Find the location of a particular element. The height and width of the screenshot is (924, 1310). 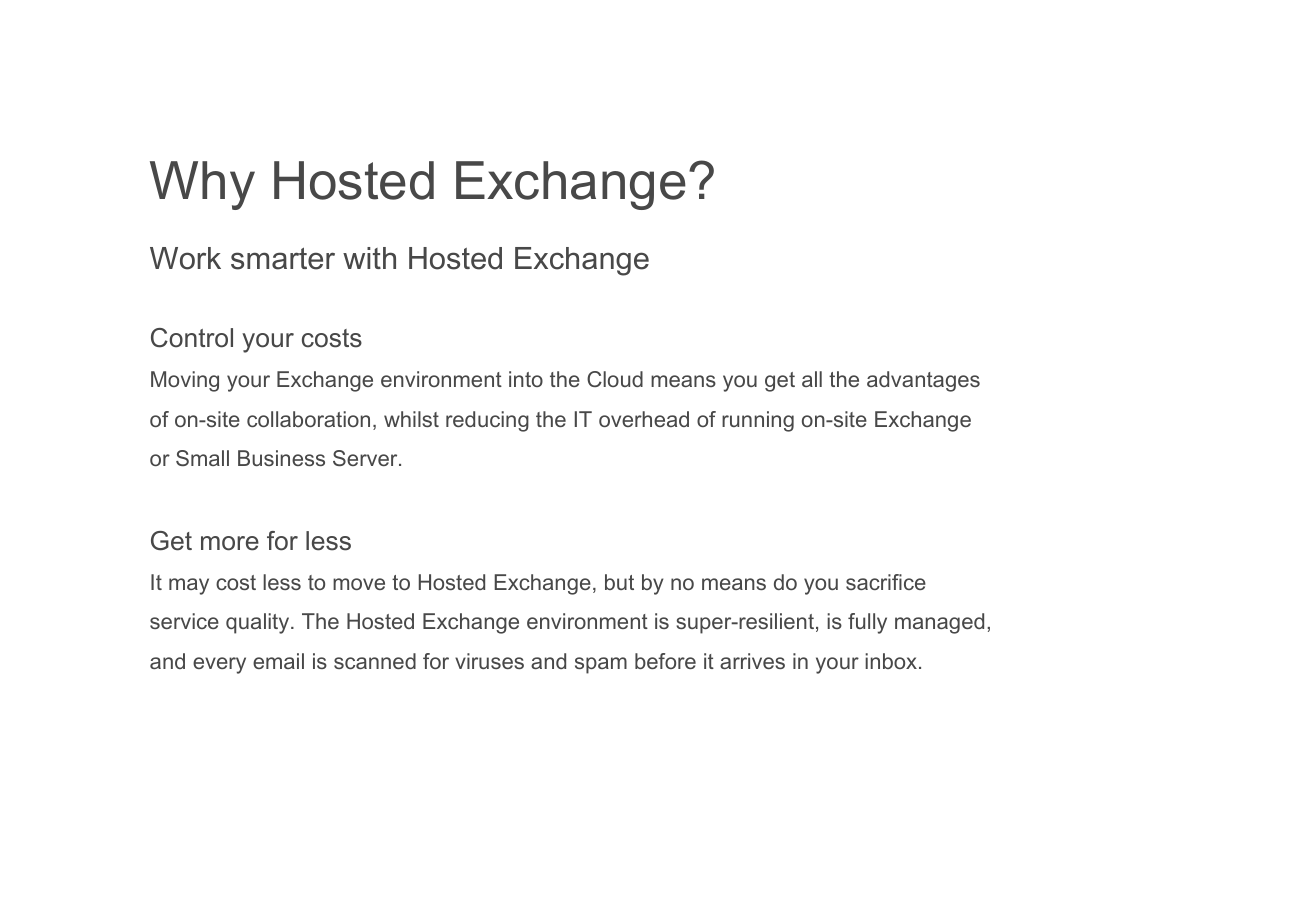

more is located at coordinates (230, 543).
